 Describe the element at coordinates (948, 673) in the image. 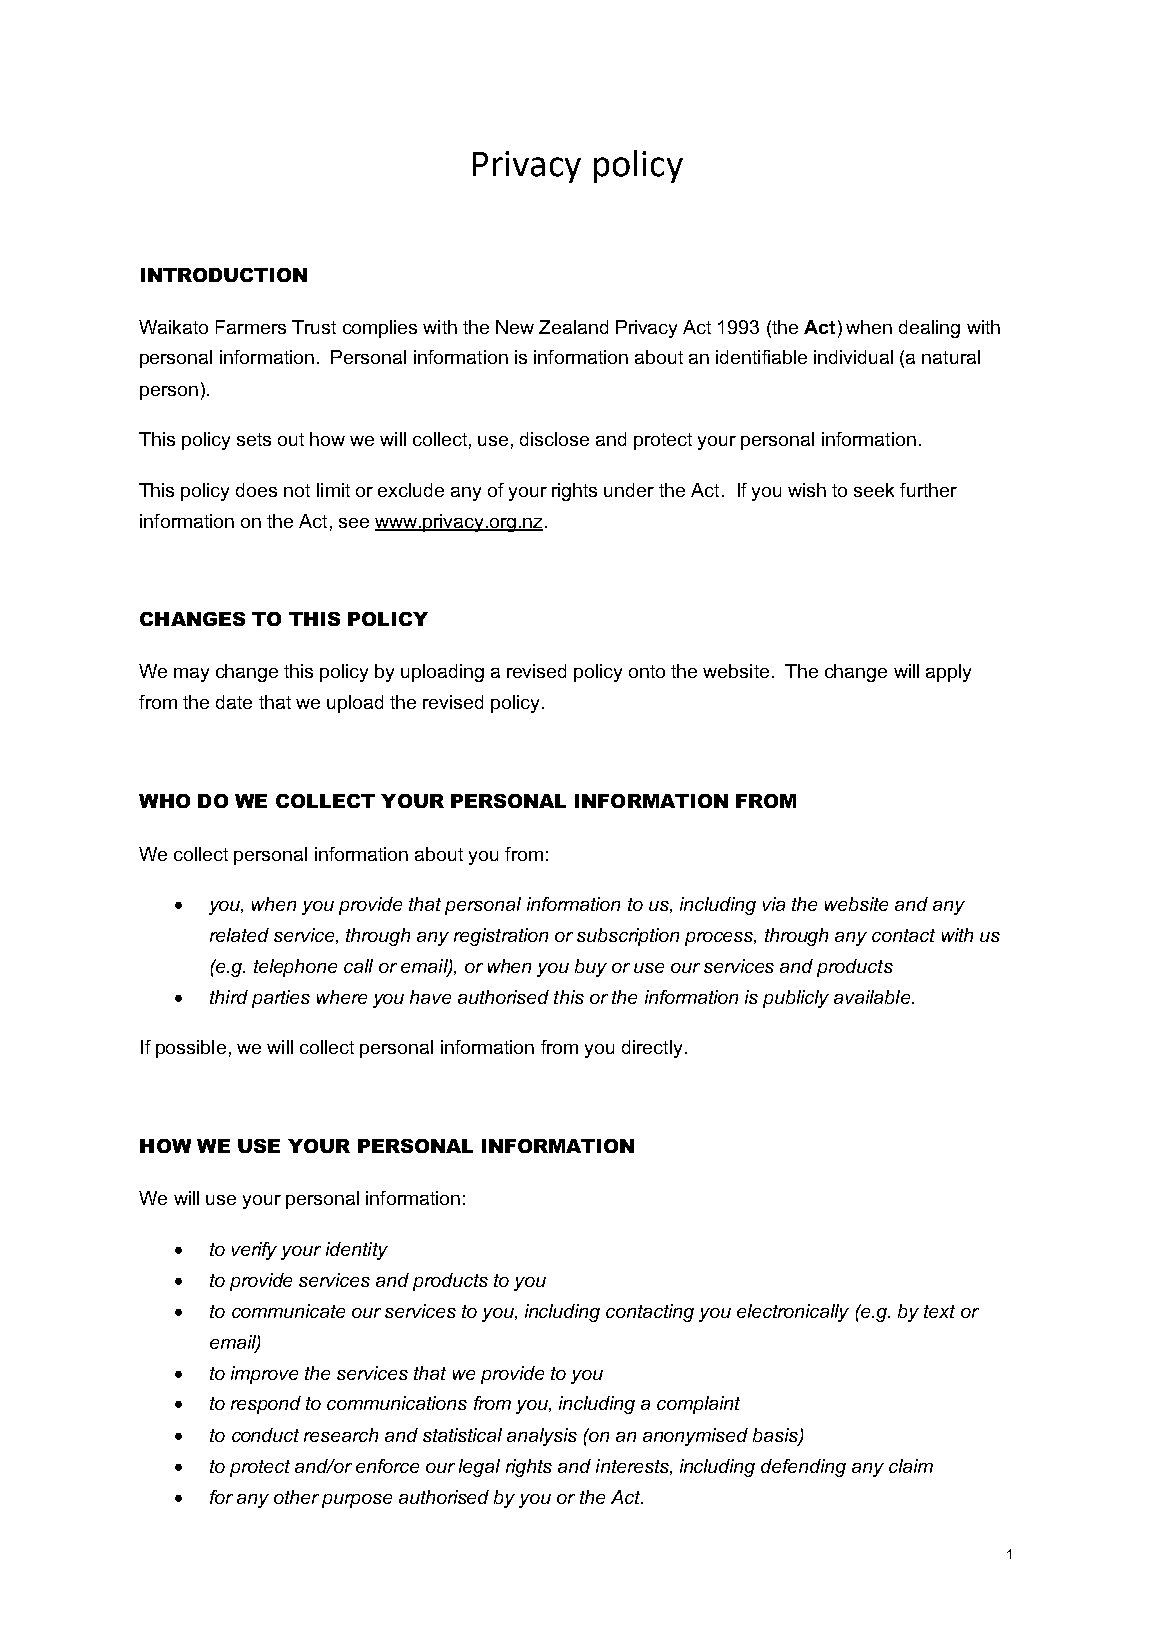

I see `apply` at that location.
